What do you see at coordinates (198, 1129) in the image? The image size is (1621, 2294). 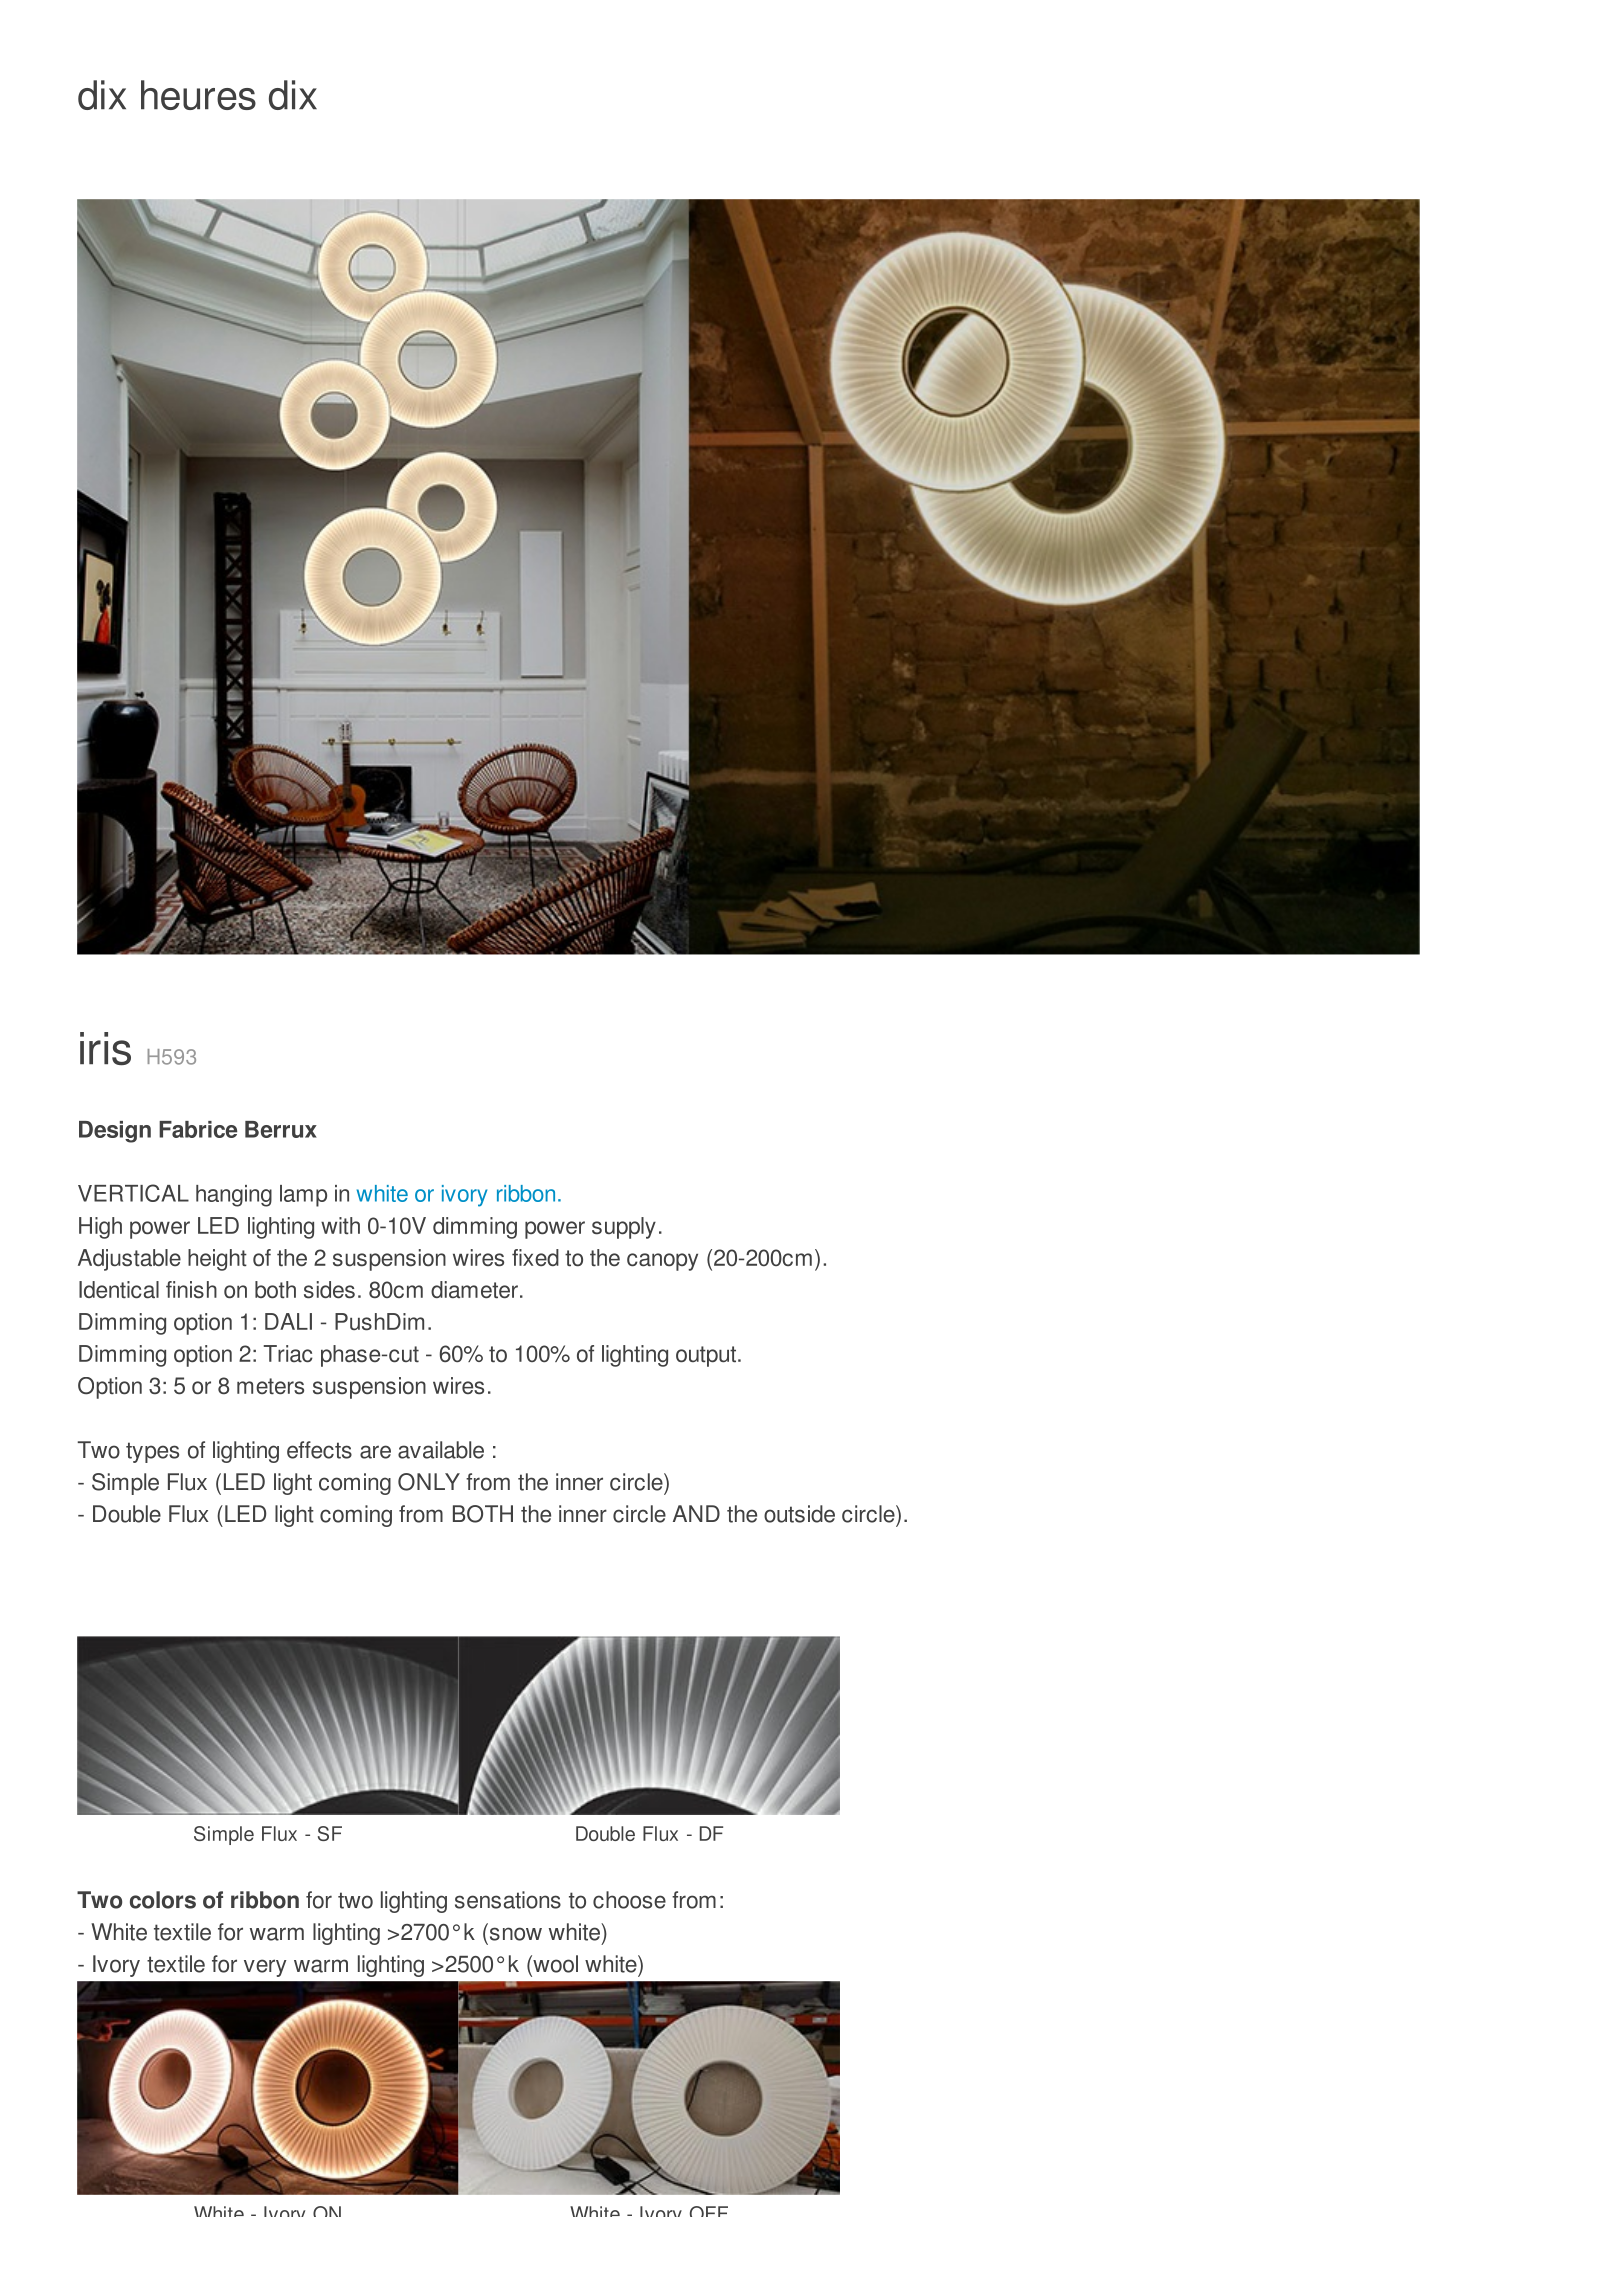 I see `Fabrice` at bounding box center [198, 1129].
